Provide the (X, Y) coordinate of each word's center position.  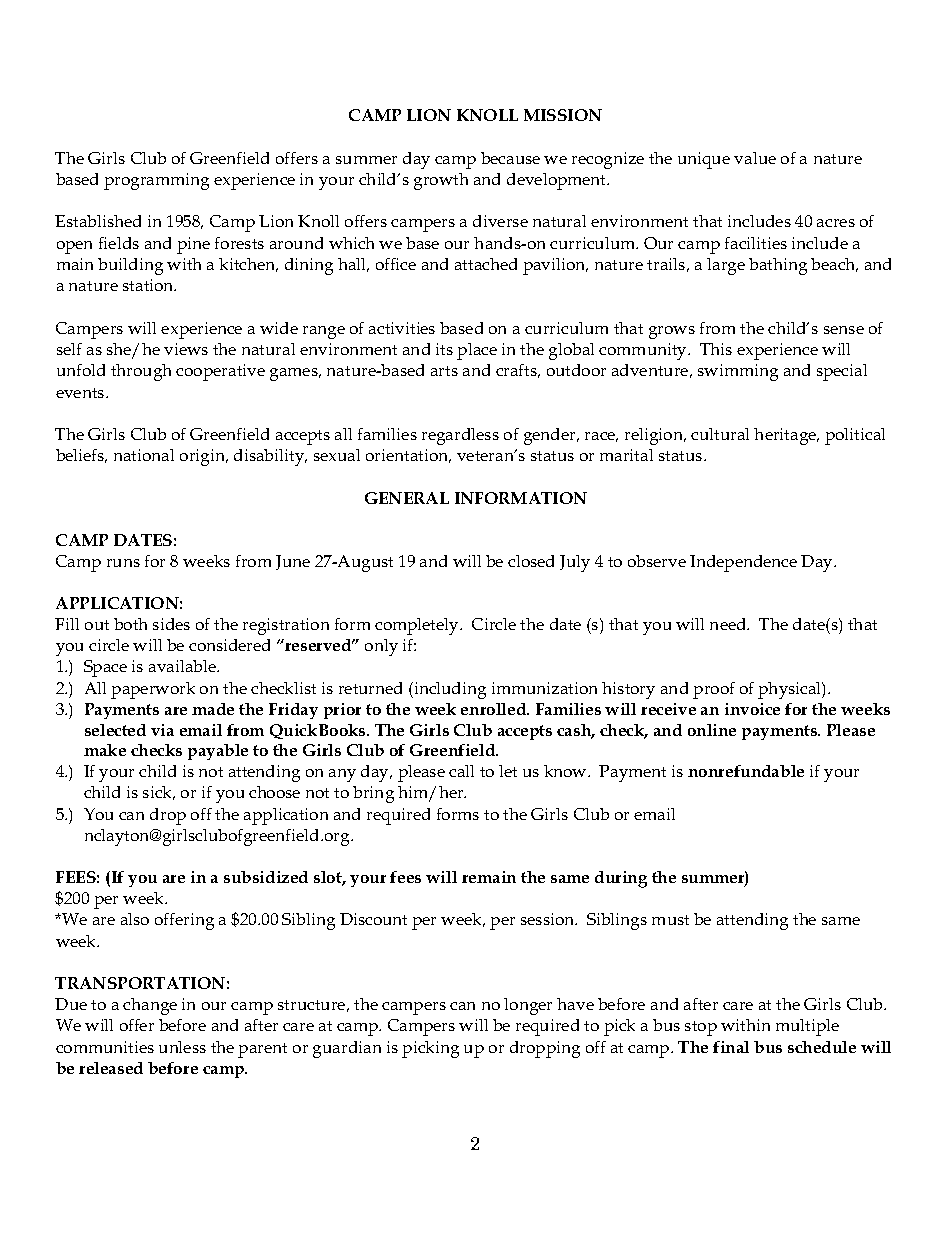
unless (182, 1047)
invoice (752, 709)
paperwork (153, 690)
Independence (743, 563)
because (510, 158)
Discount (373, 919)
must (670, 920)
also (135, 919)
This (716, 349)
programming (156, 181)
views (186, 349)
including (449, 690)
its (444, 349)
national (144, 455)
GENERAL (407, 498)
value (755, 158)
